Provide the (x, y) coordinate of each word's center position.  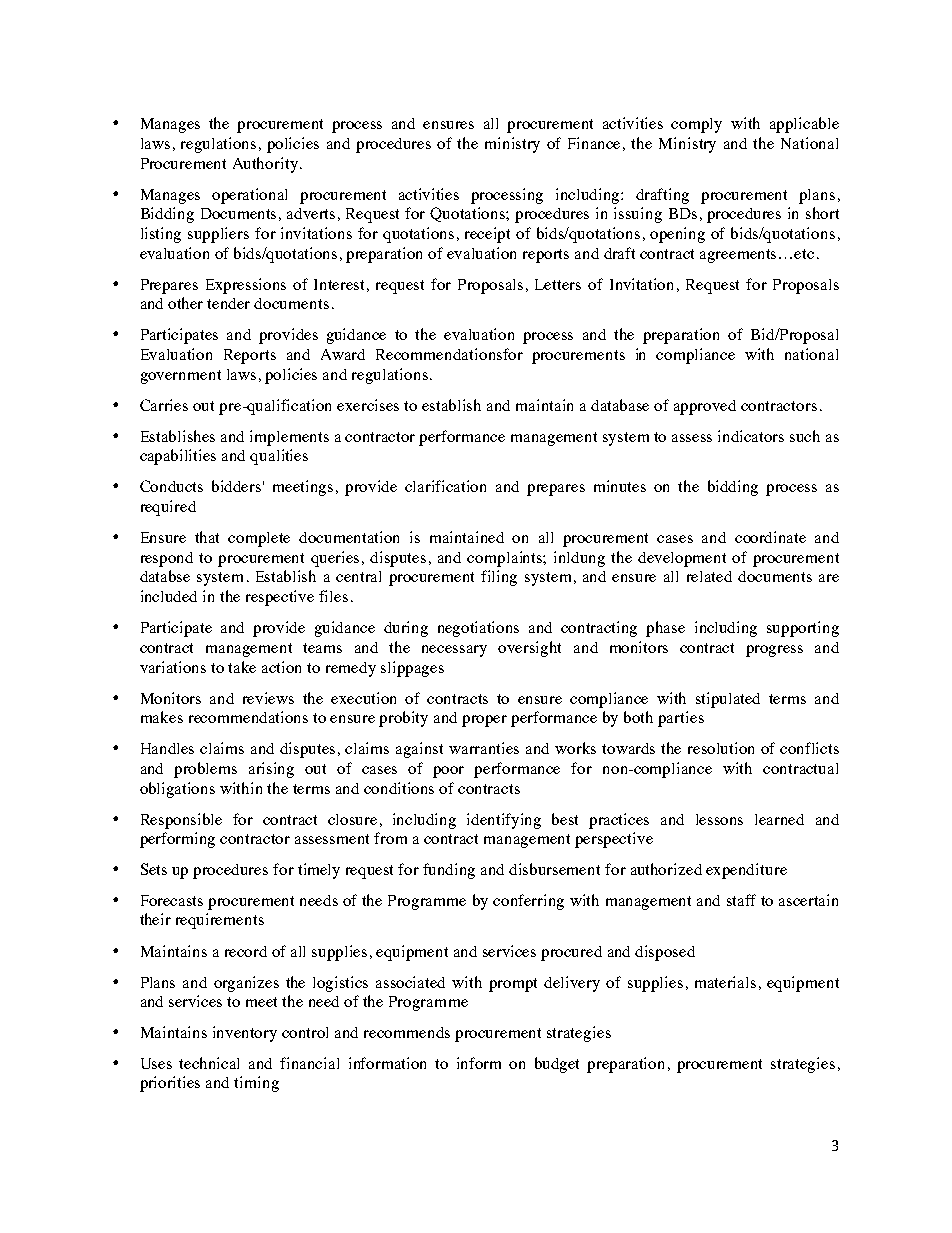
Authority (265, 165)
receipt (487, 235)
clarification (445, 486)
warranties (484, 748)
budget (557, 1065)
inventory (245, 1034)
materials (725, 982)
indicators (751, 436)
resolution (721, 748)
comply (696, 125)
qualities (279, 457)
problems (205, 770)
